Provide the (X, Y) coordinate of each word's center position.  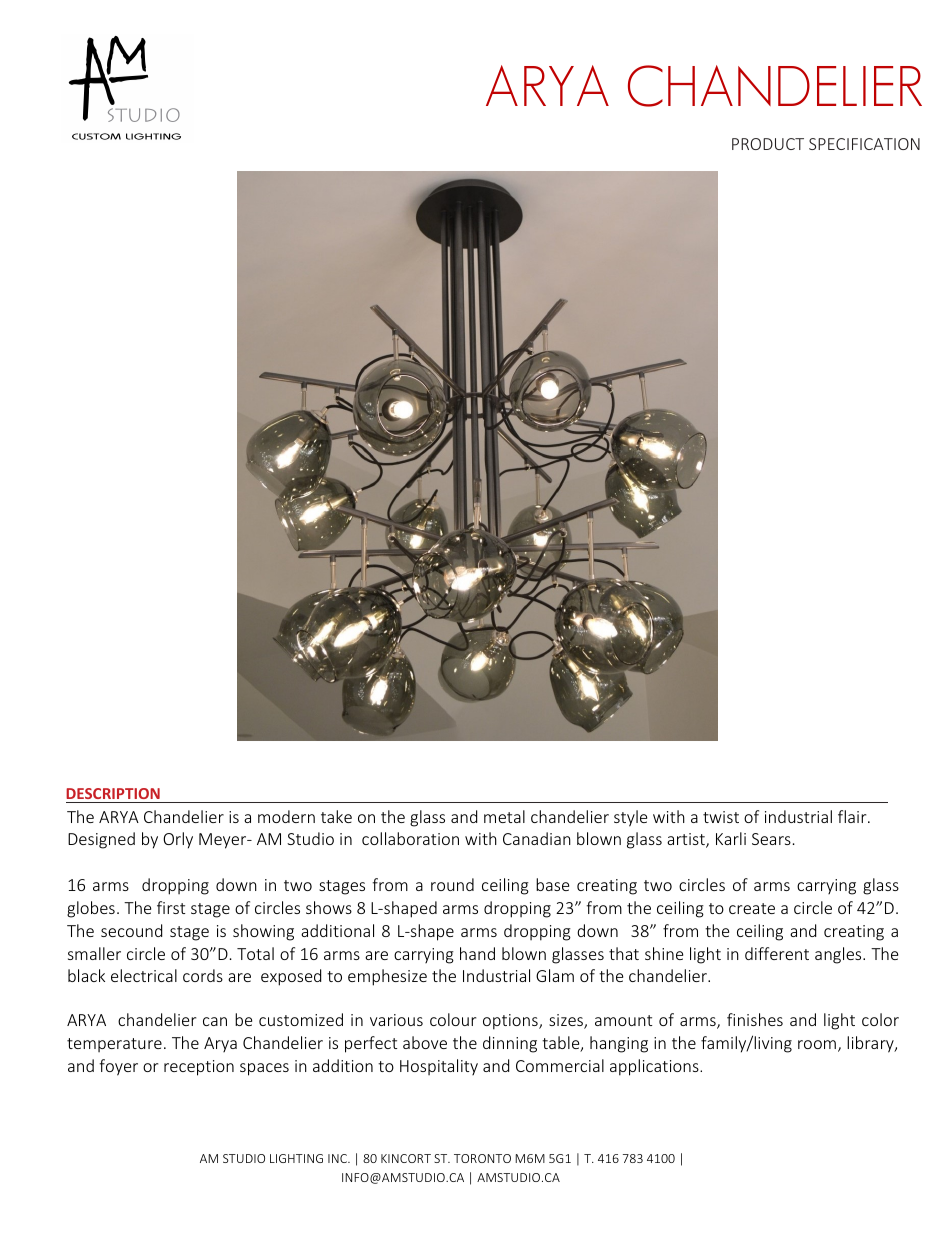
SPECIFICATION (864, 144)
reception (199, 1068)
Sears (771, 839)
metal (504, 816)
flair (853, 816)
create (752, 908)
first (171, 907)
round (452, 884)
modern (286, 816)
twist (721, 817)
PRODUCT (768, 144)
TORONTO (482, 1158)
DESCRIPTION (114, 795)
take (336, 816)
